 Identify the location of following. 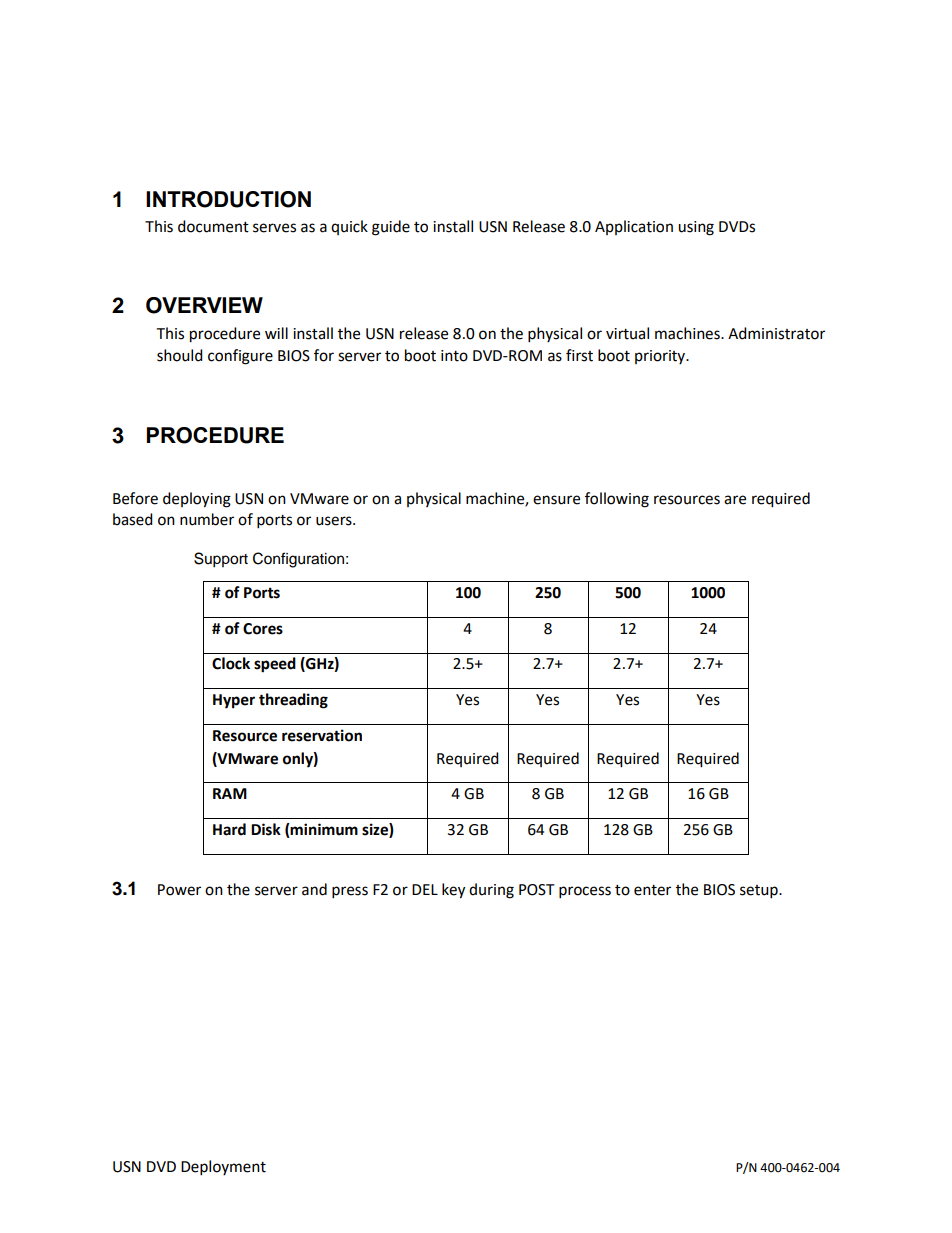
(617, 500).
